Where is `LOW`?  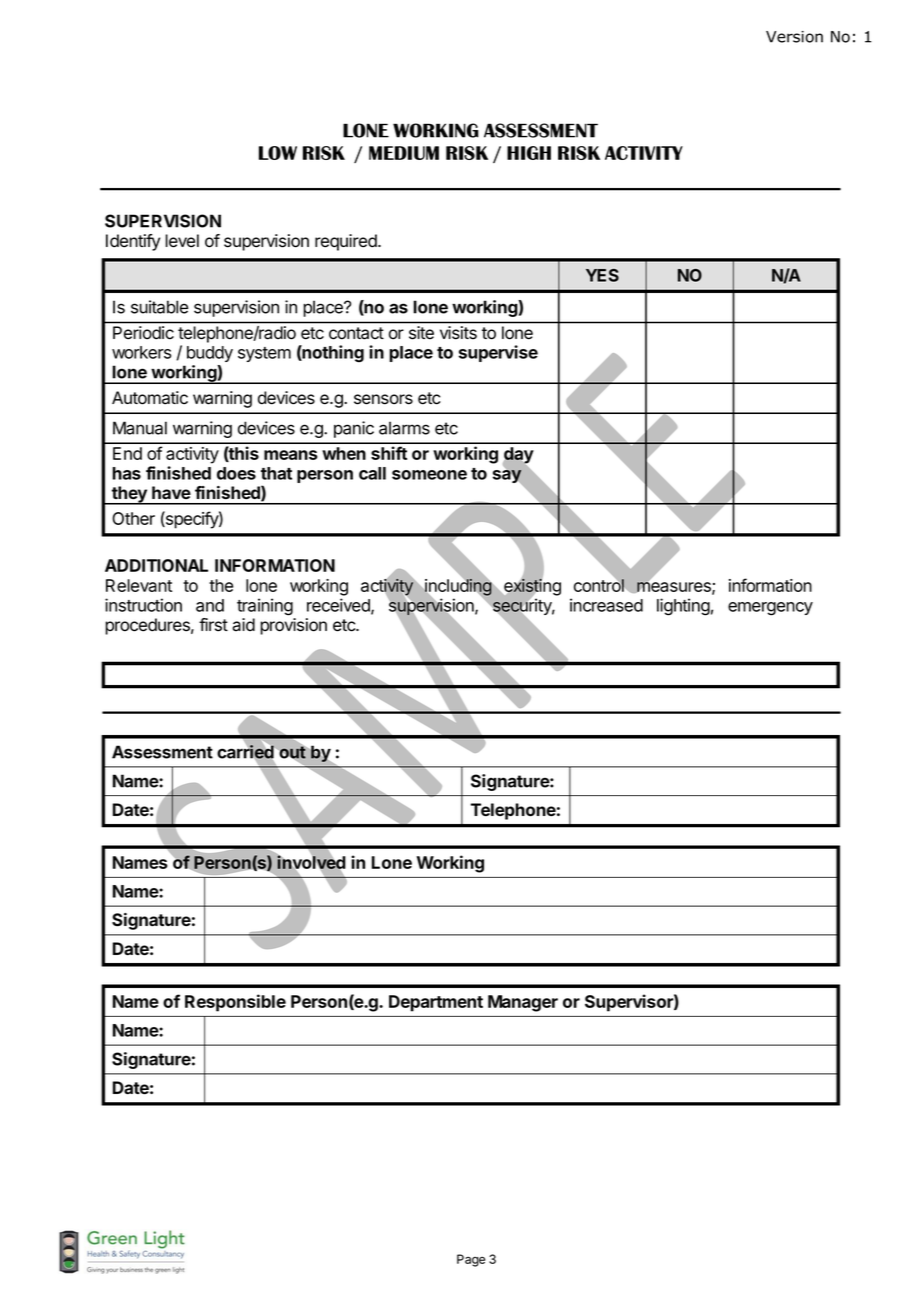
LOW is located at coordinates (278, 153).
